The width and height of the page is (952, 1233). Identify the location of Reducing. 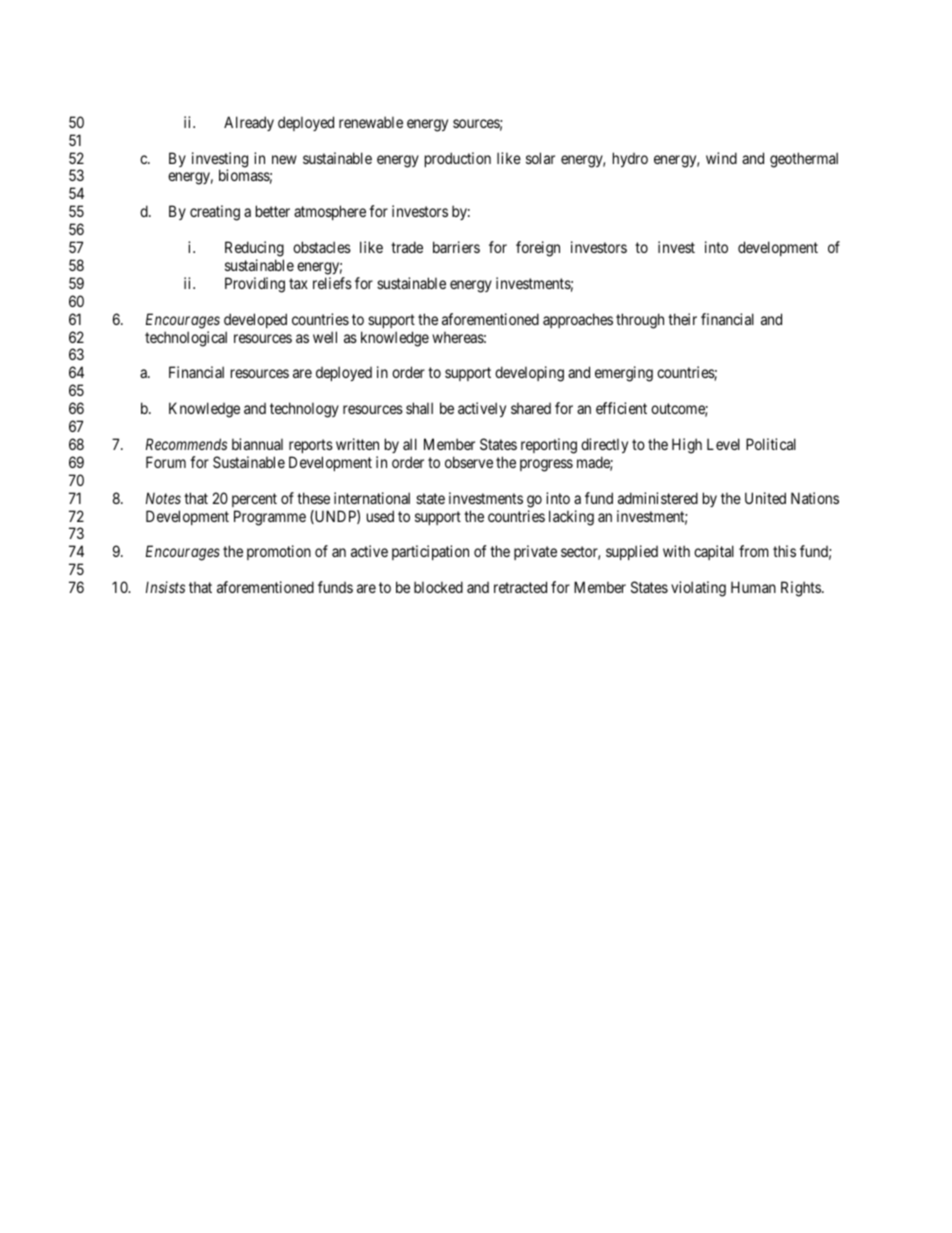
(254, 249).
